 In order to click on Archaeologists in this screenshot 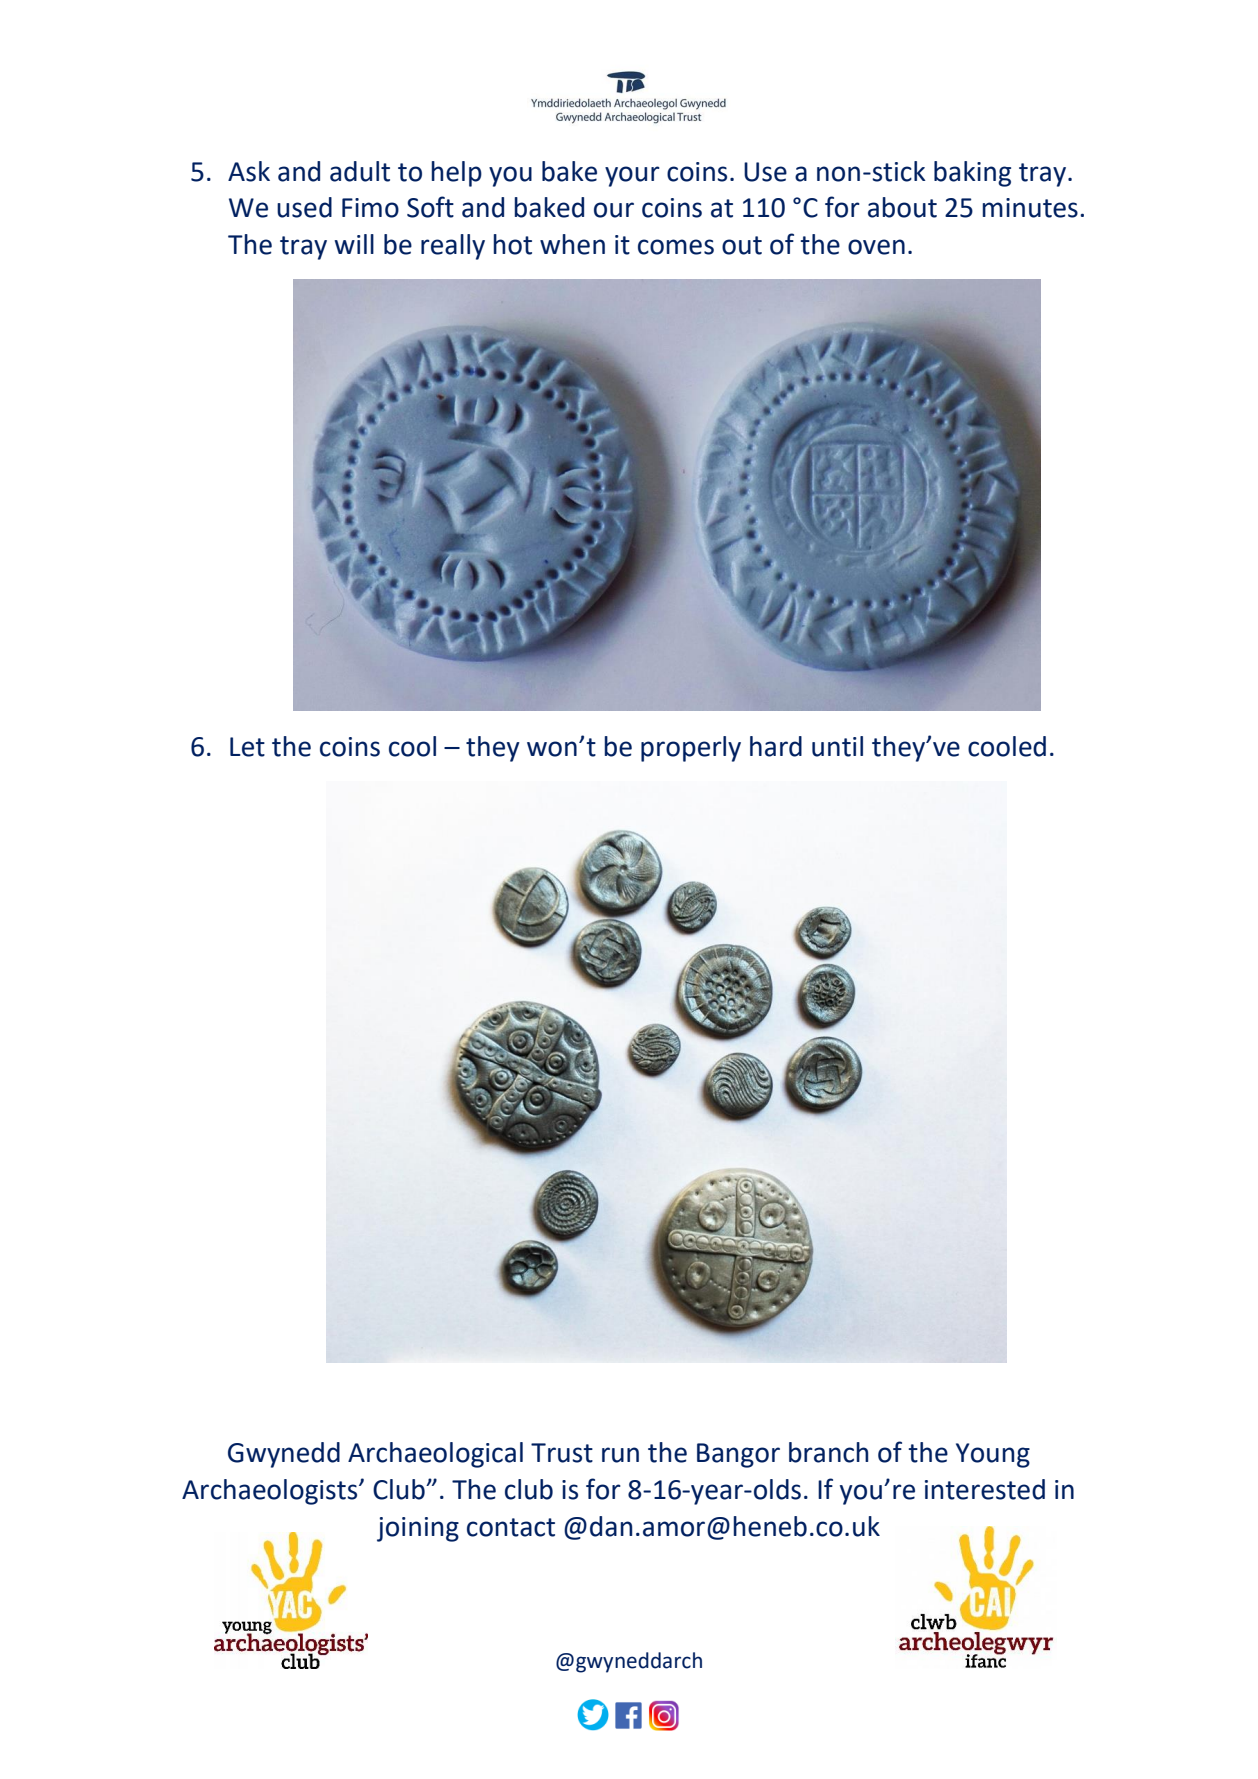, I will do `click(271, 1492)`.
